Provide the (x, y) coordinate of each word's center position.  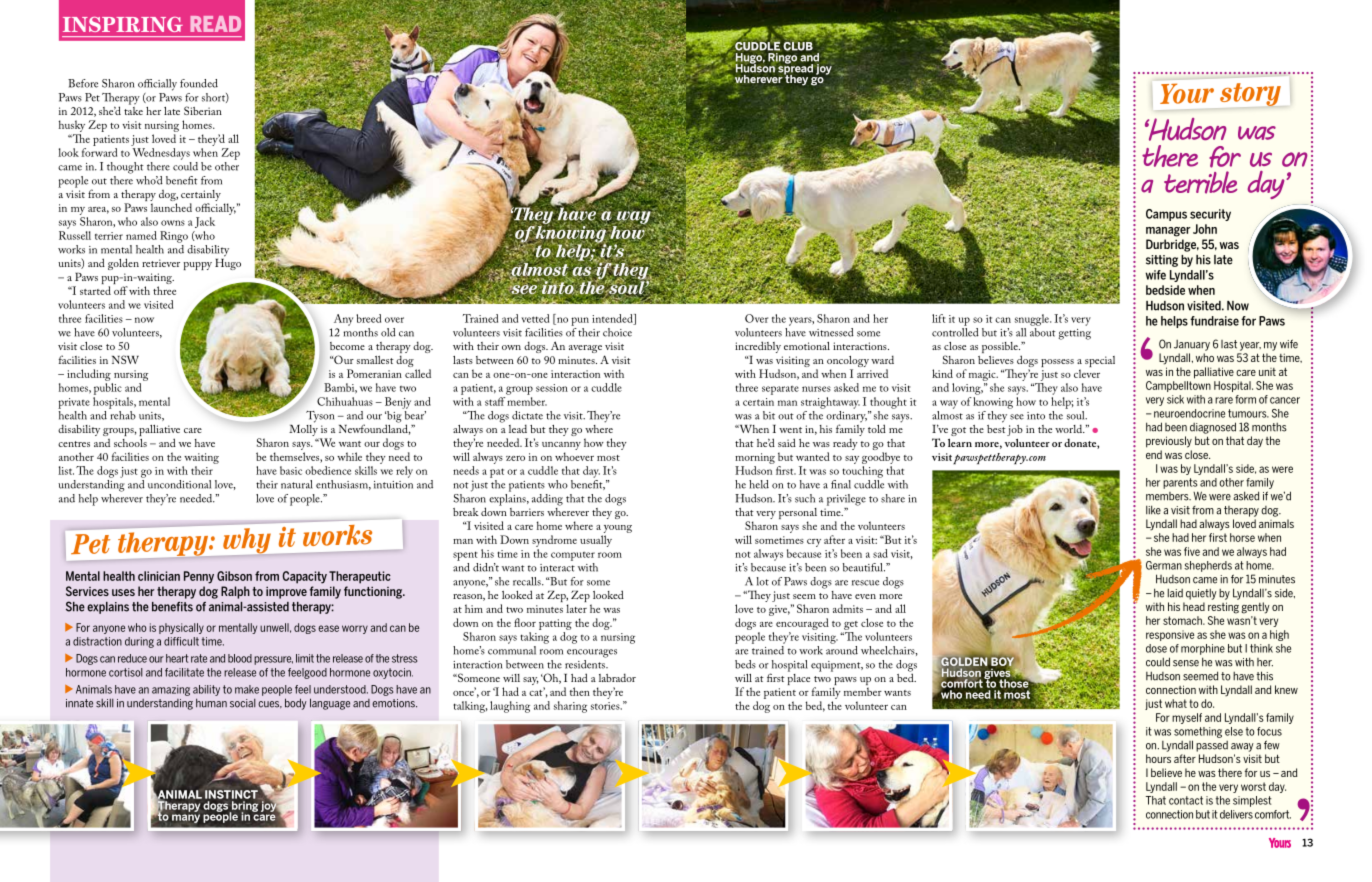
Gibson (234, 576)
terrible (1200, 182)
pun (580, 321)
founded (199, 83)
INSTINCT (231, 794)
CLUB (798, 45)
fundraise (1214, 321)
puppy (198, 266)
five (1192, 551)
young (618, 529)
